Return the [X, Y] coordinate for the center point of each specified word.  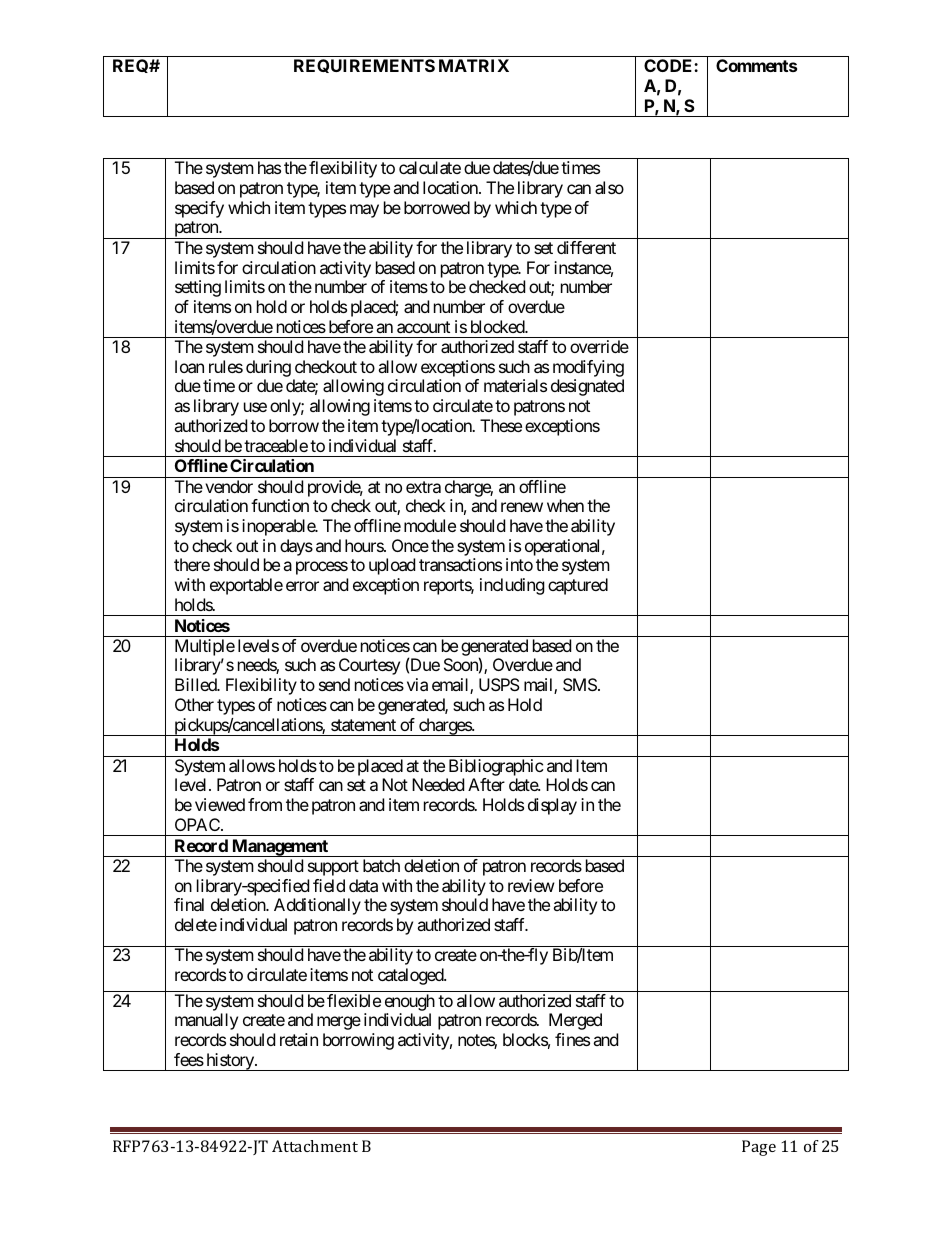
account [423, 327]
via [417, 684]
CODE [669, 65]
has [269, 167]
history [230, 1062]
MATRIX [474, 65]
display [552, 806]
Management [280, 848]
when [565, 505]
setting [198, 288]
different [586, 247]
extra [423, 487]
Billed [196, 684]
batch [381, 865]
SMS [580, 684]
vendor [229, 486]
